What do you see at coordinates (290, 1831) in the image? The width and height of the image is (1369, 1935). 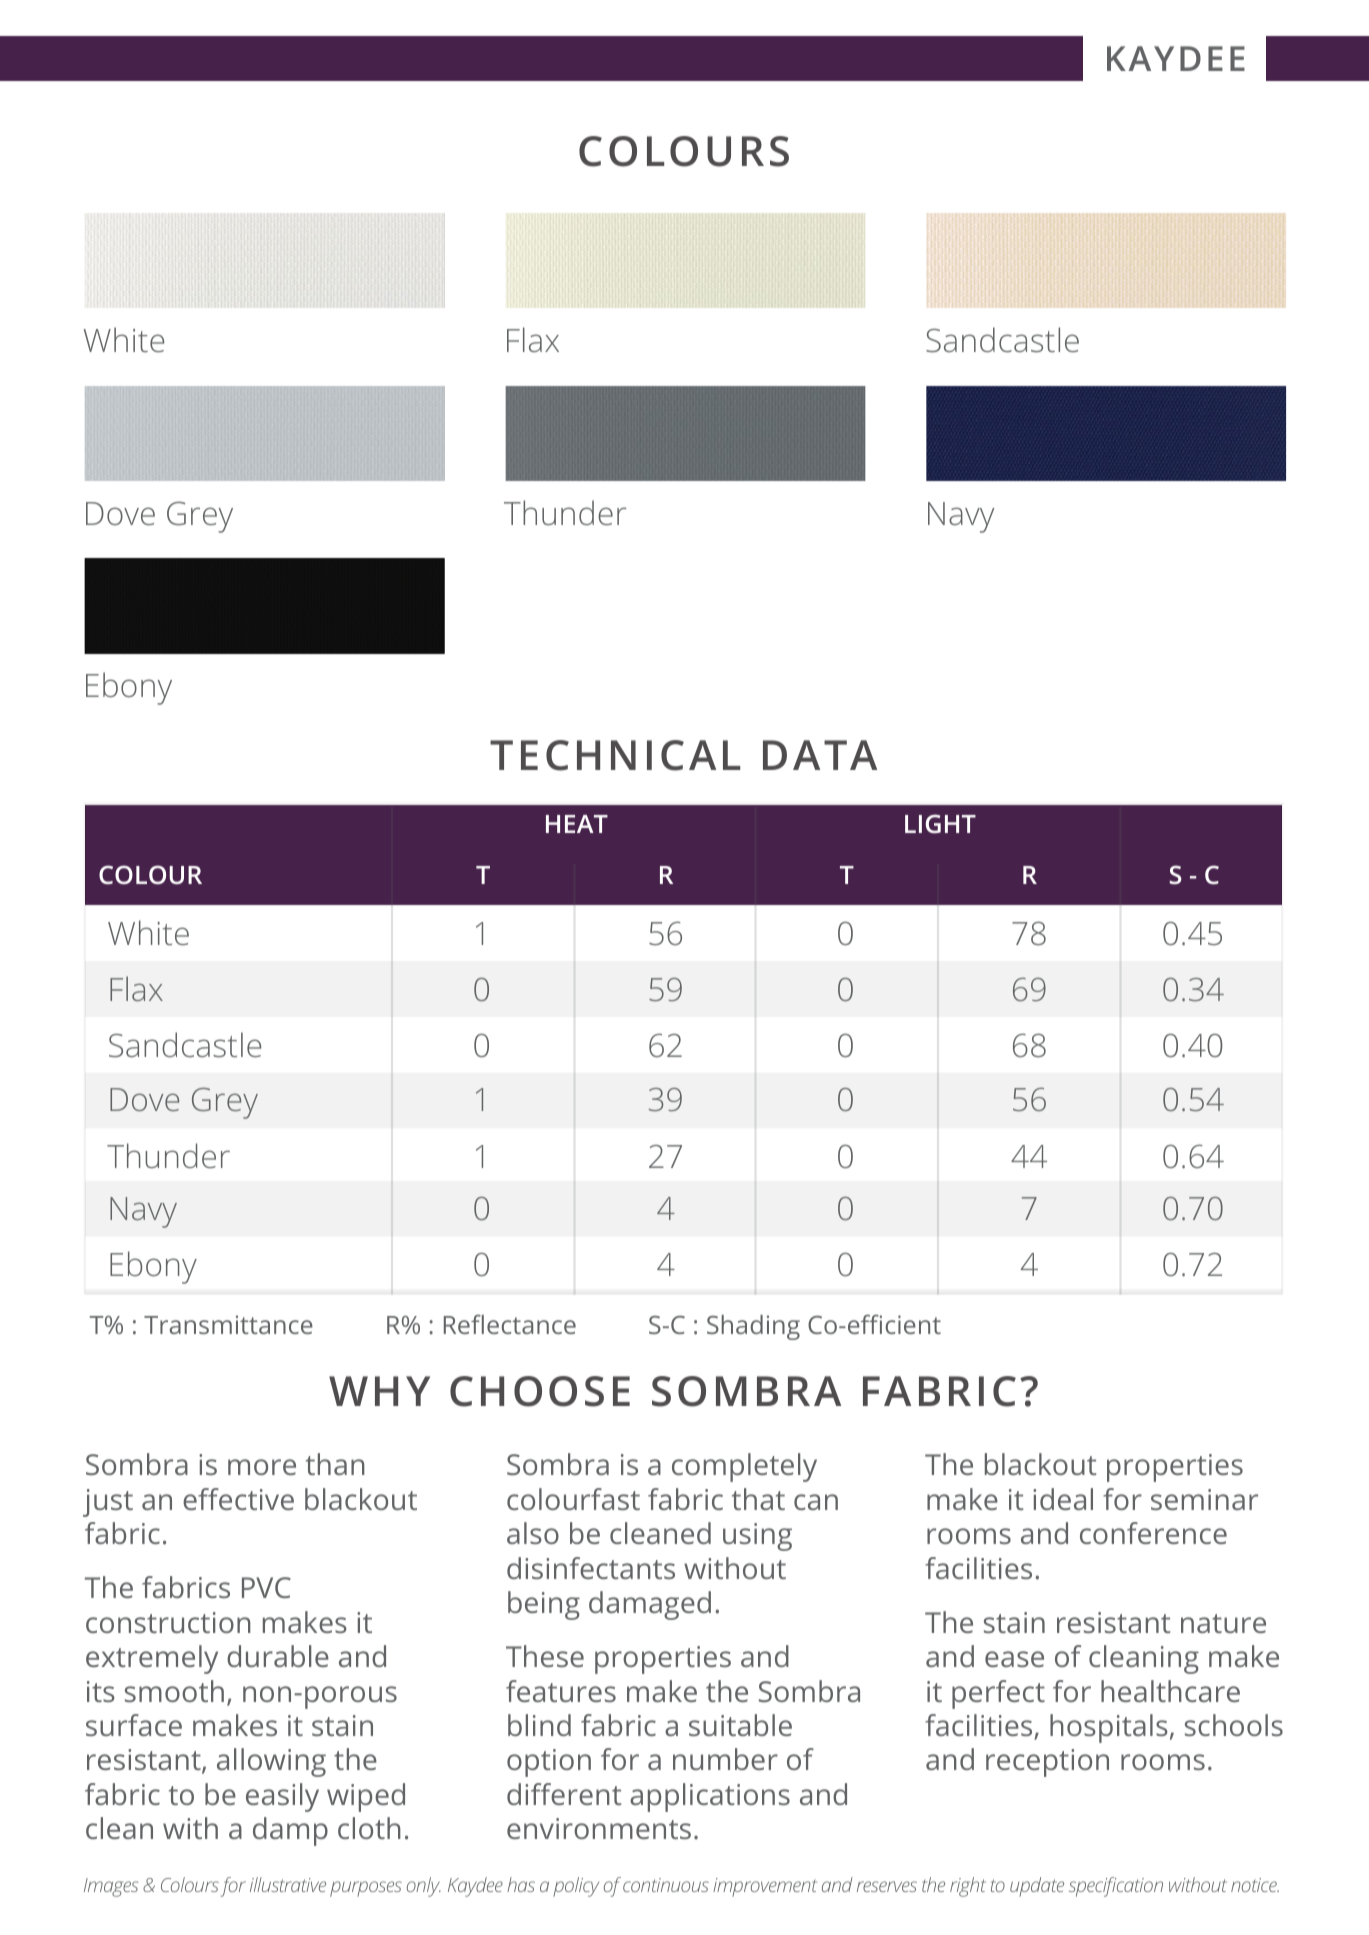 I see `damp` at bounding box center [290, 1831].
